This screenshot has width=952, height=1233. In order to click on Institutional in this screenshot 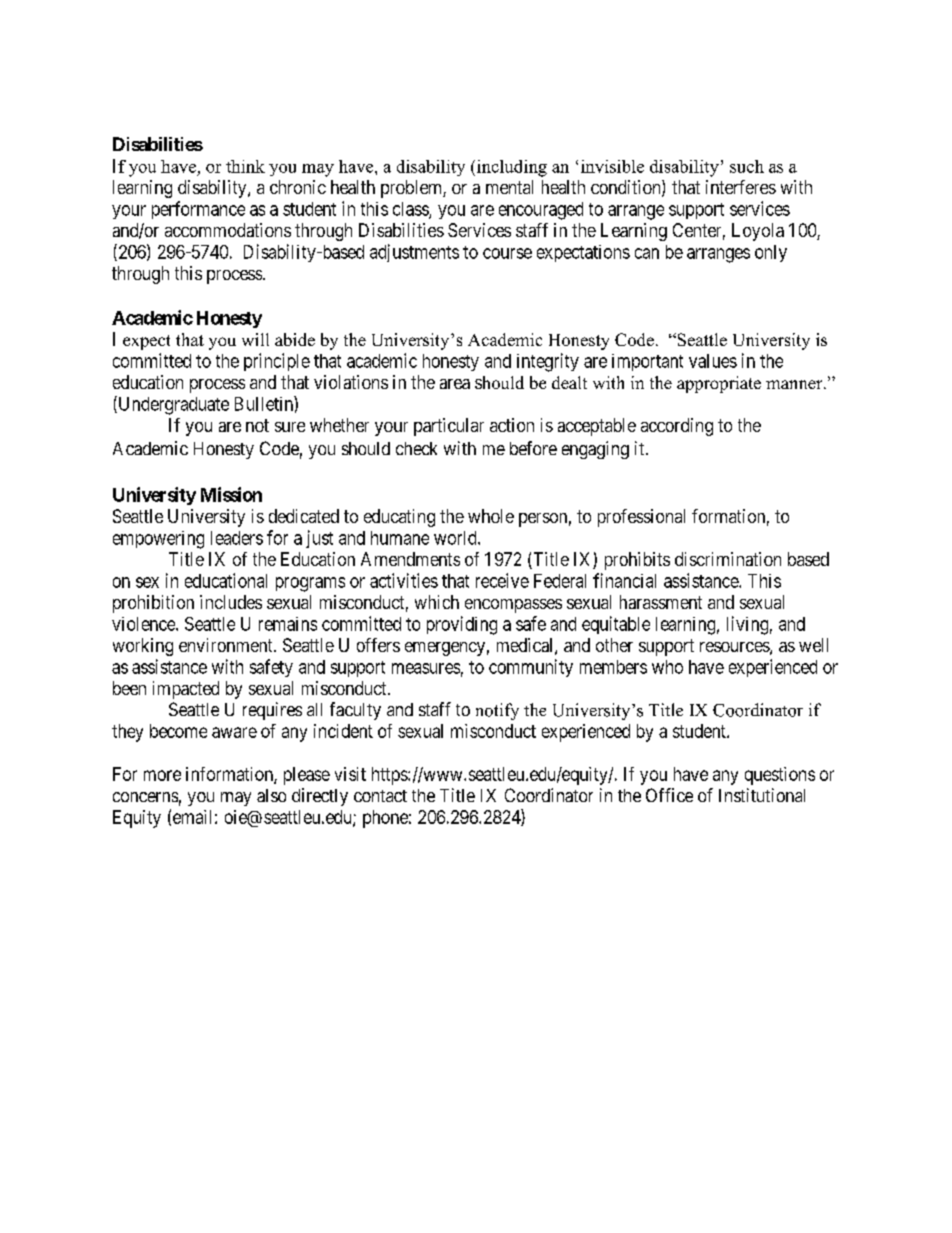, I will do `click(762, 795)`.
